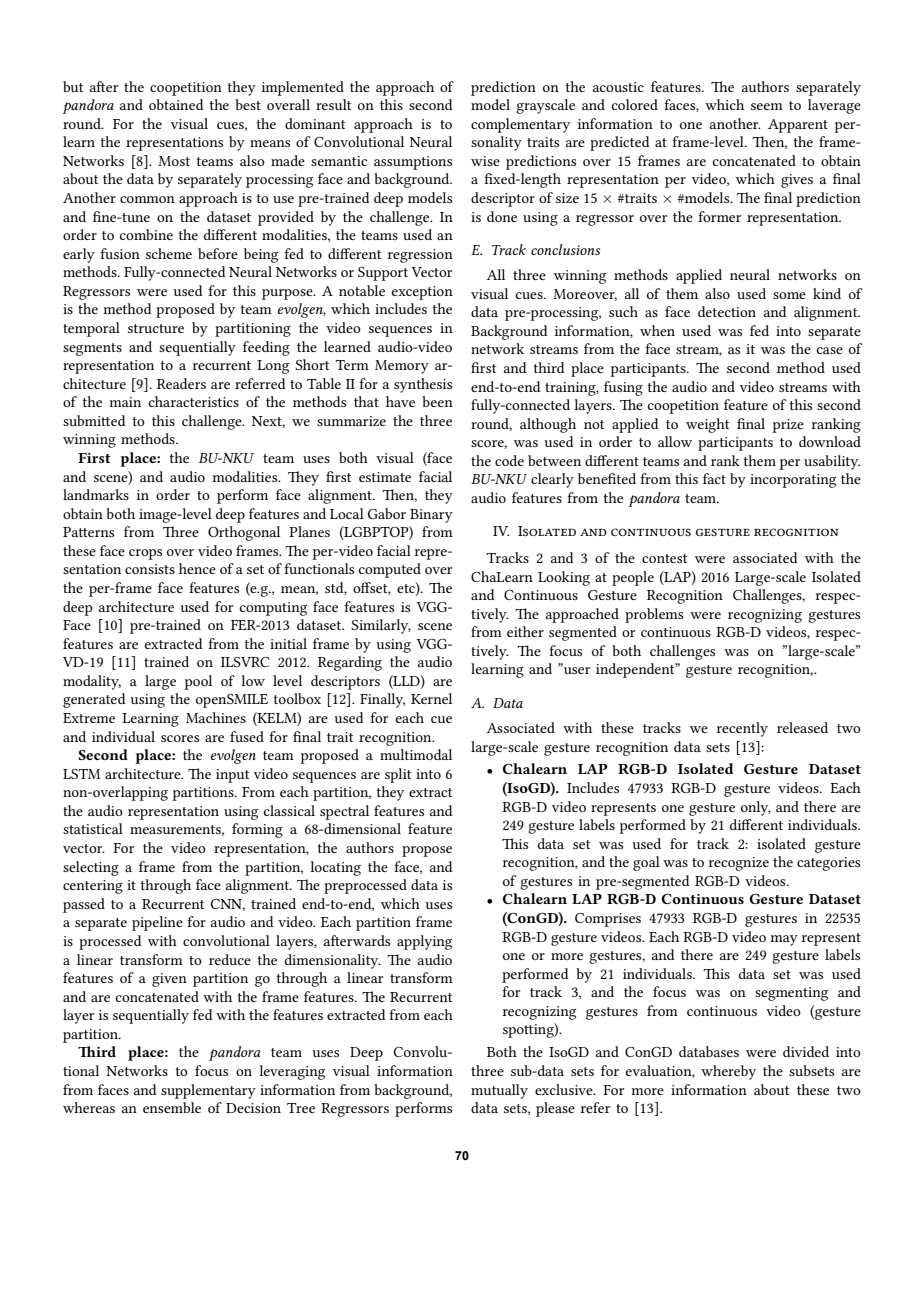  Describe the element at coordinates (174, 161) in the image. I see `Most` at that location.
